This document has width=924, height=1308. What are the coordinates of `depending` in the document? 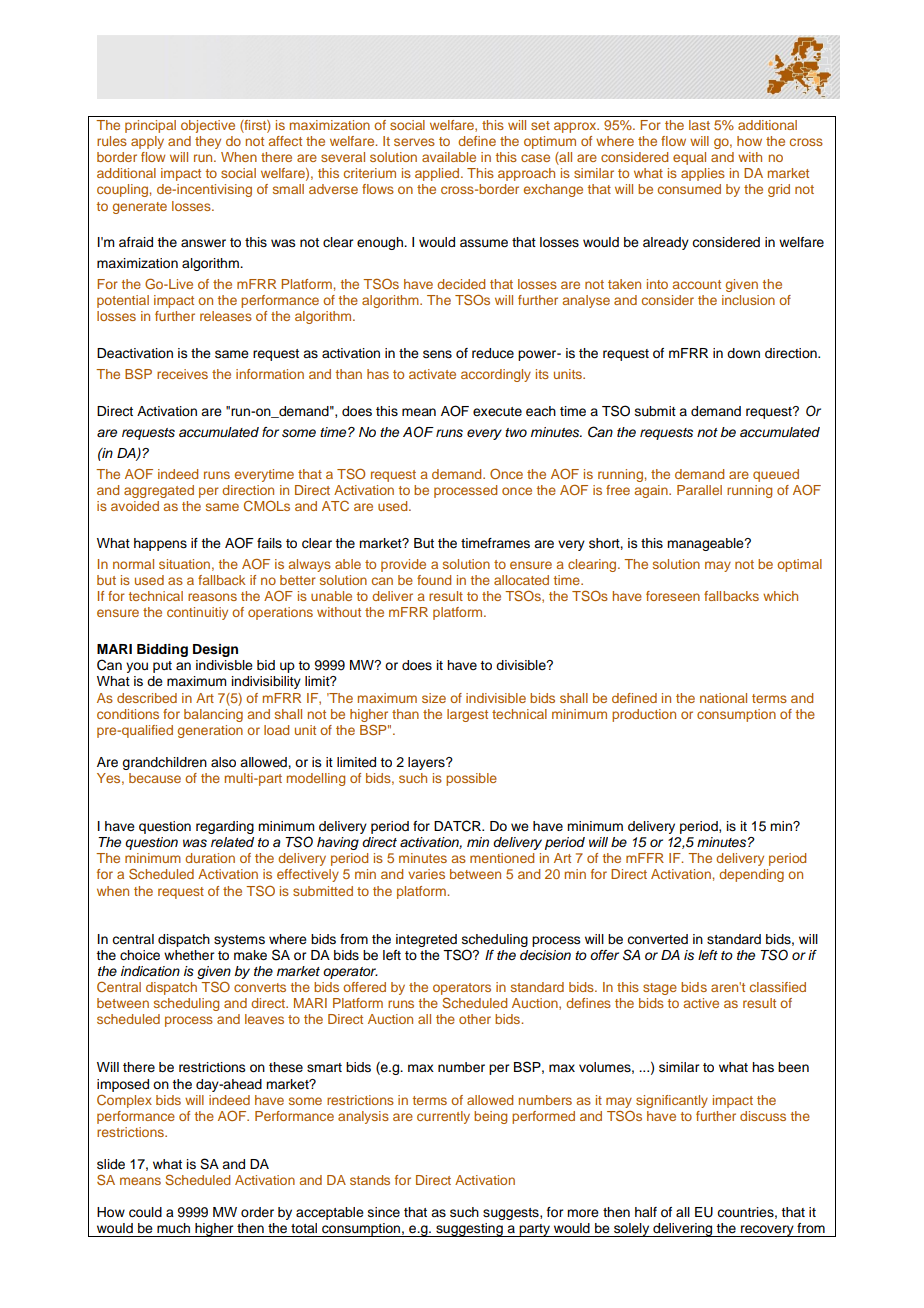 It's located at (751, 875).
